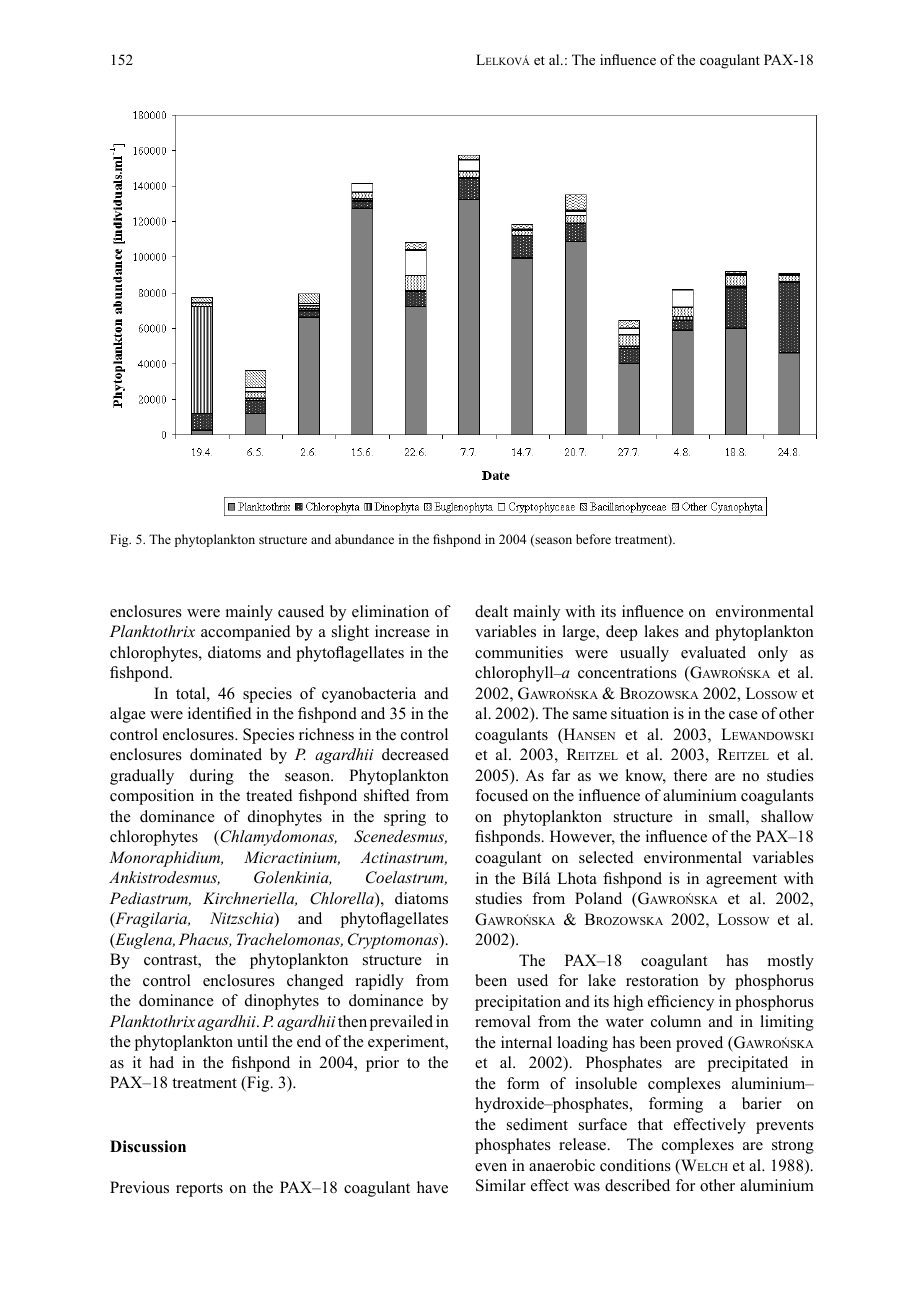  I want to click on agreement, so click(741, 881).
